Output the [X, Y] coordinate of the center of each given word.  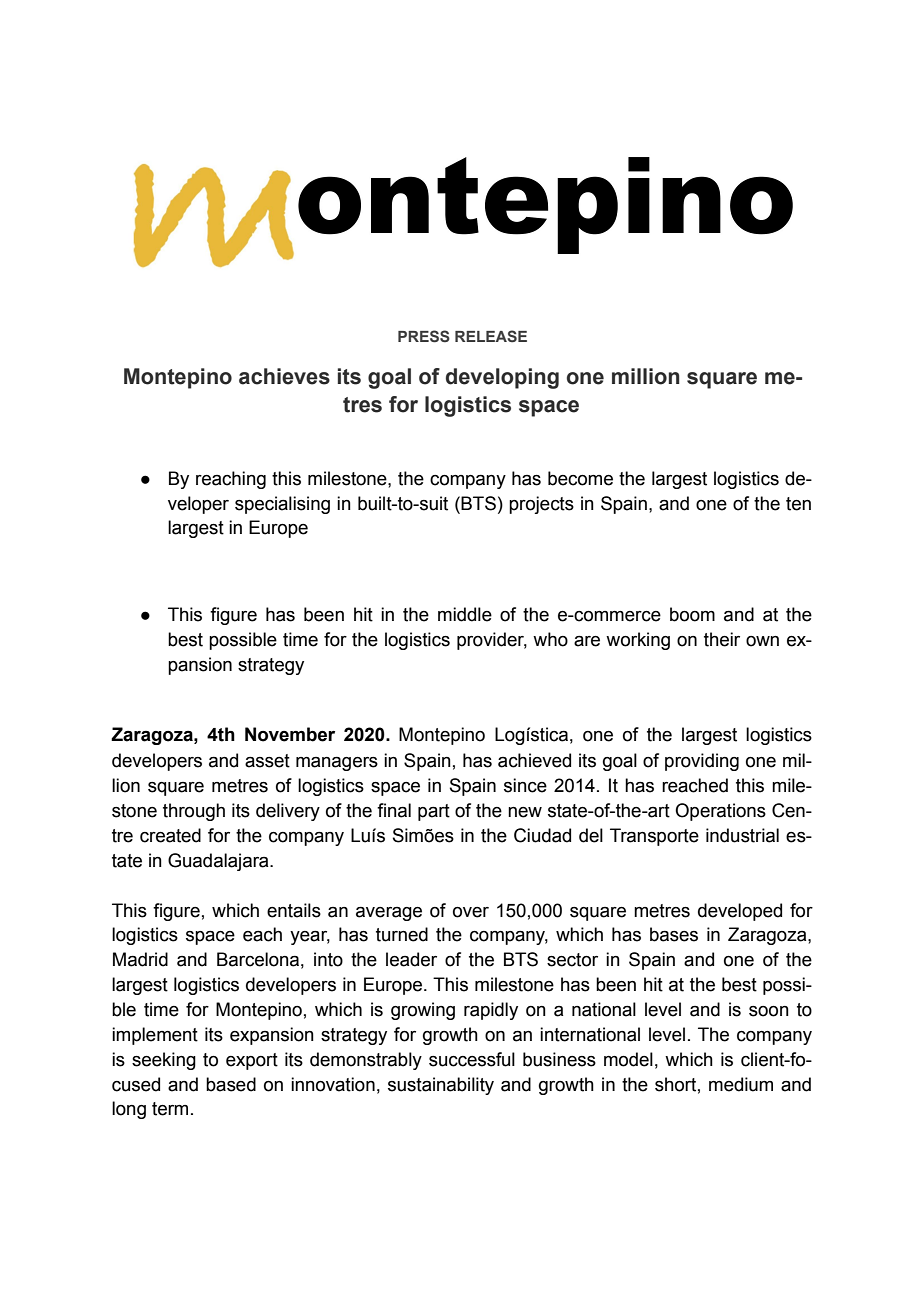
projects [541, 505]
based [231, 1084]
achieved [534, 760]
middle [465, 614]
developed [740, 912]
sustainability [441, 1086]
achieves [284, 376]
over [471, 912]
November [290, 734]
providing [702, 762]
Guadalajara [219, 862]
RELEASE [491, 336]
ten [798, 504]
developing [502, 378]
